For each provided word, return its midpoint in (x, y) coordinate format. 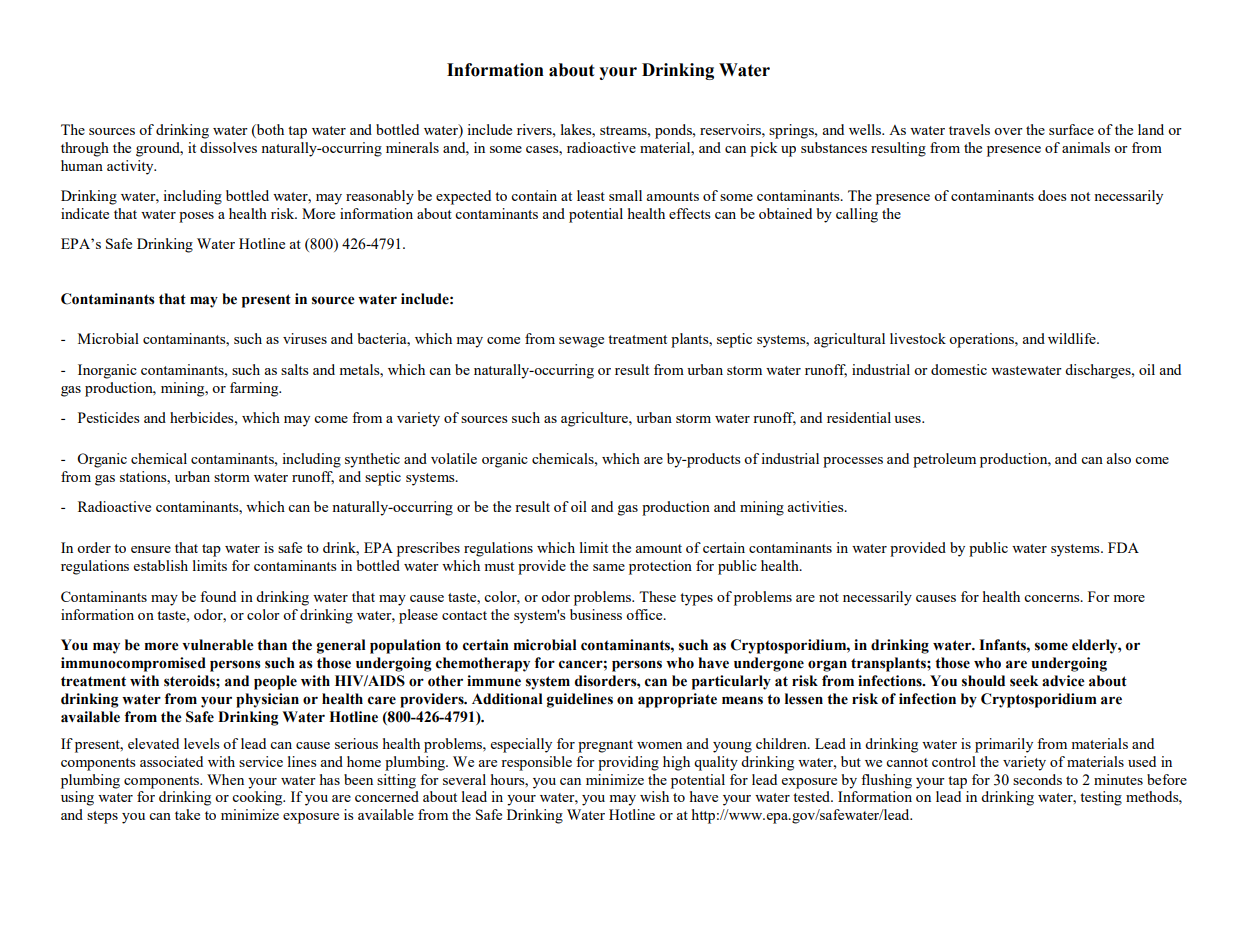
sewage (581, 342)
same (609, 567)
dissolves (228, 147)
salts (295, 369)
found (218, 596)
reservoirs (731, 129)
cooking (258, 798)
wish (654, 796)
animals (1086, 147)
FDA (1123, 547)
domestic (959, 369)
